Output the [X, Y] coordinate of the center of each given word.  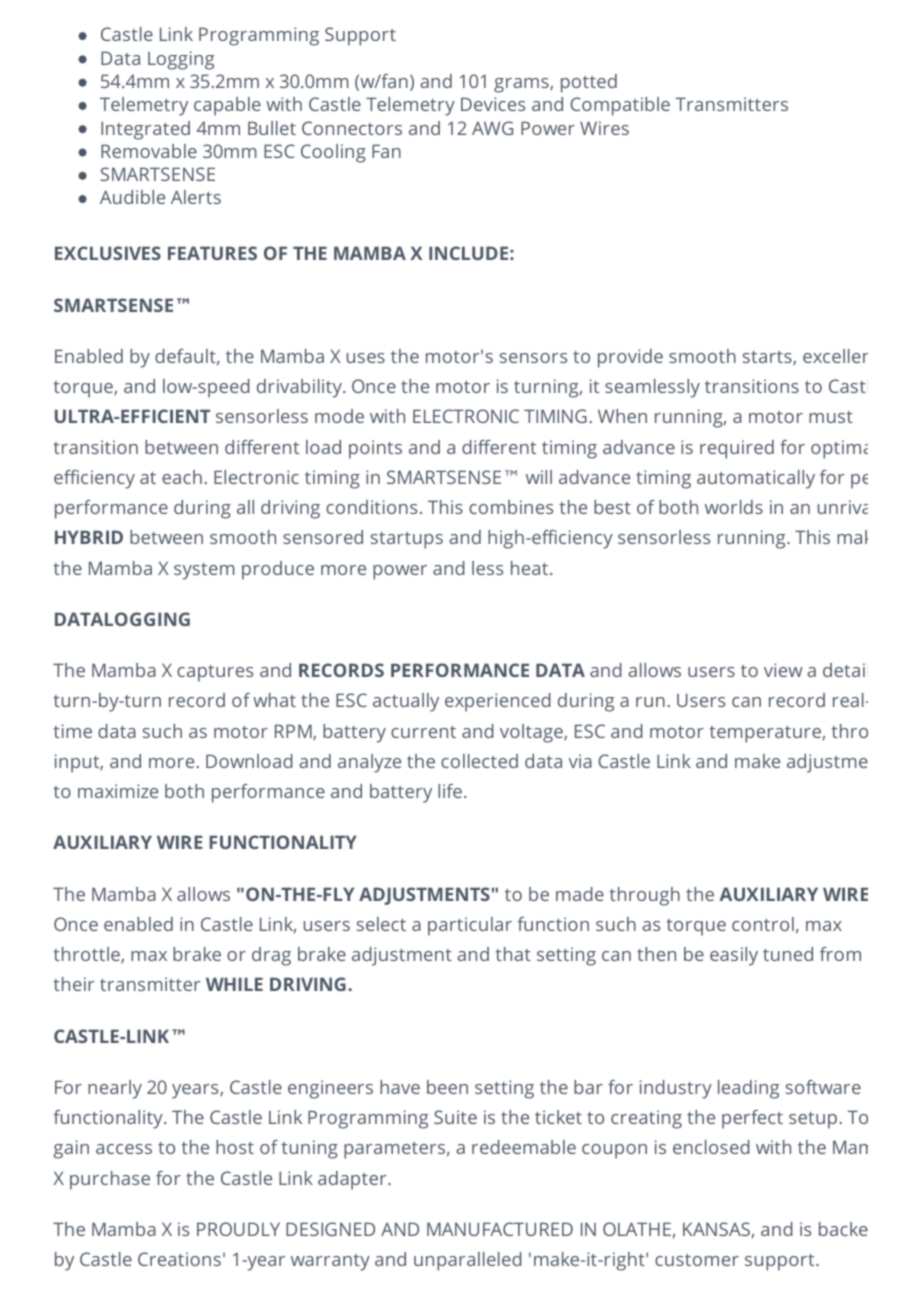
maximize [118, 791]
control [763, 924]
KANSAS [716, 1229]
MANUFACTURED [500, 1229]
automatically [756, 479]
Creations [179, 1259]
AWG [492, 128]
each [182, 477]
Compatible [620, 106]
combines [511, 507]
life [450, 791]
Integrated [145, 130]
